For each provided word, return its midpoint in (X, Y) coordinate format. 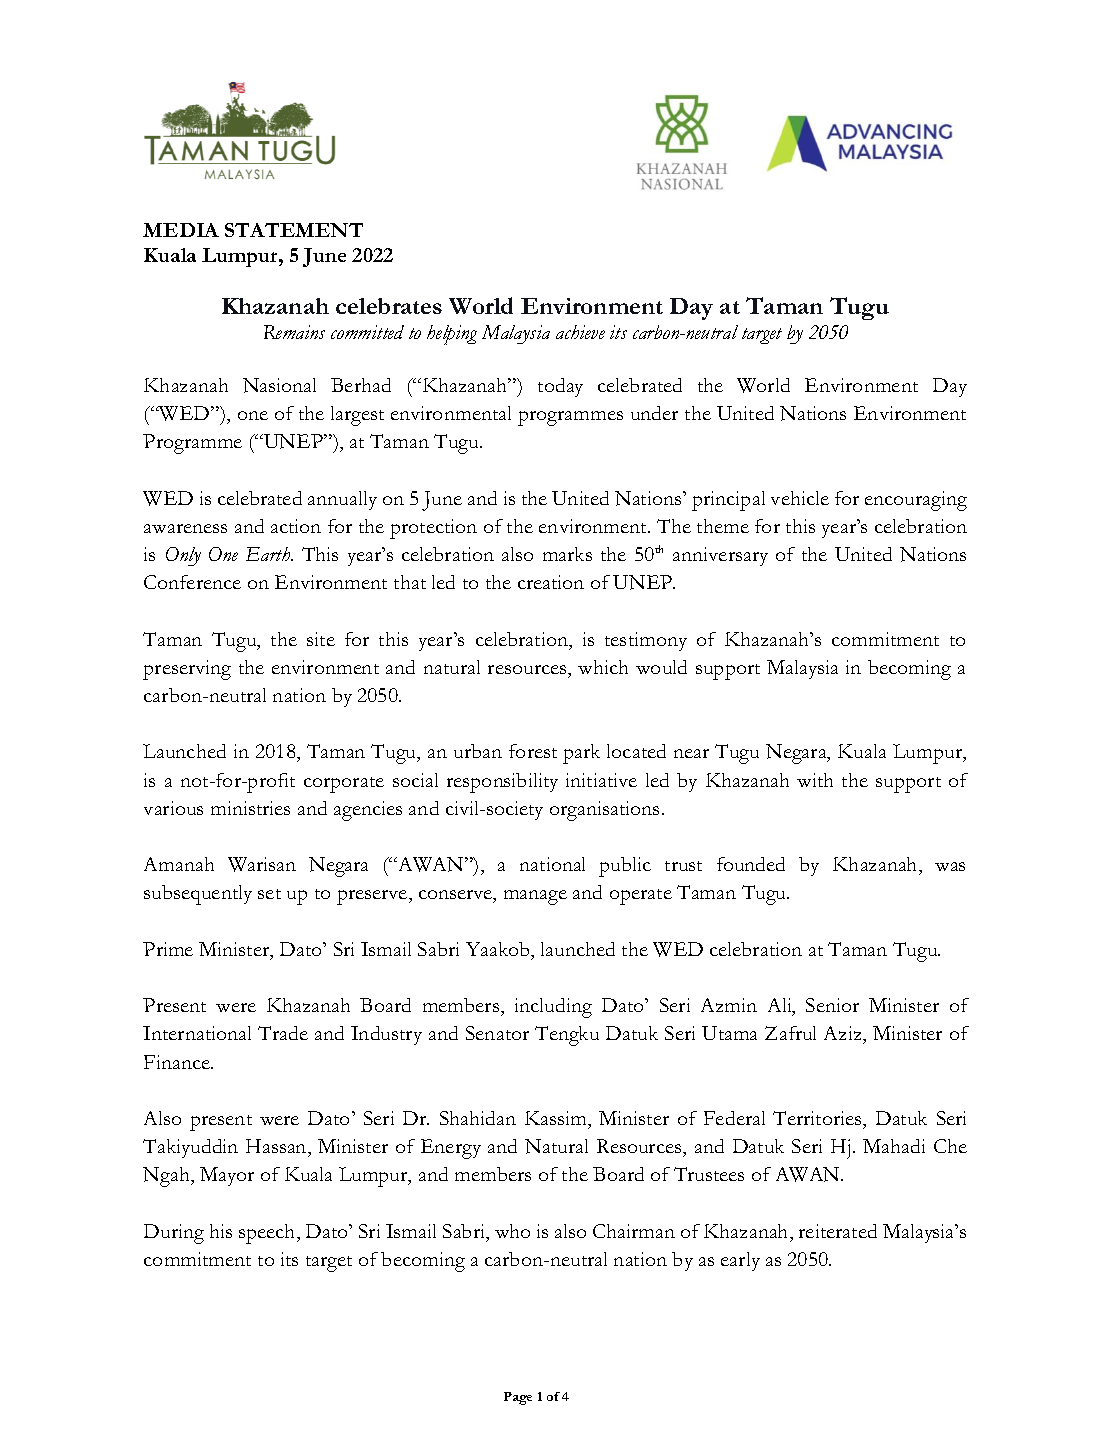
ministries (250, 808)
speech (268, 1234)
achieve (580, 332)
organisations (604, 811)
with (815, 780)
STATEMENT (294, 230)
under (654, 413)
